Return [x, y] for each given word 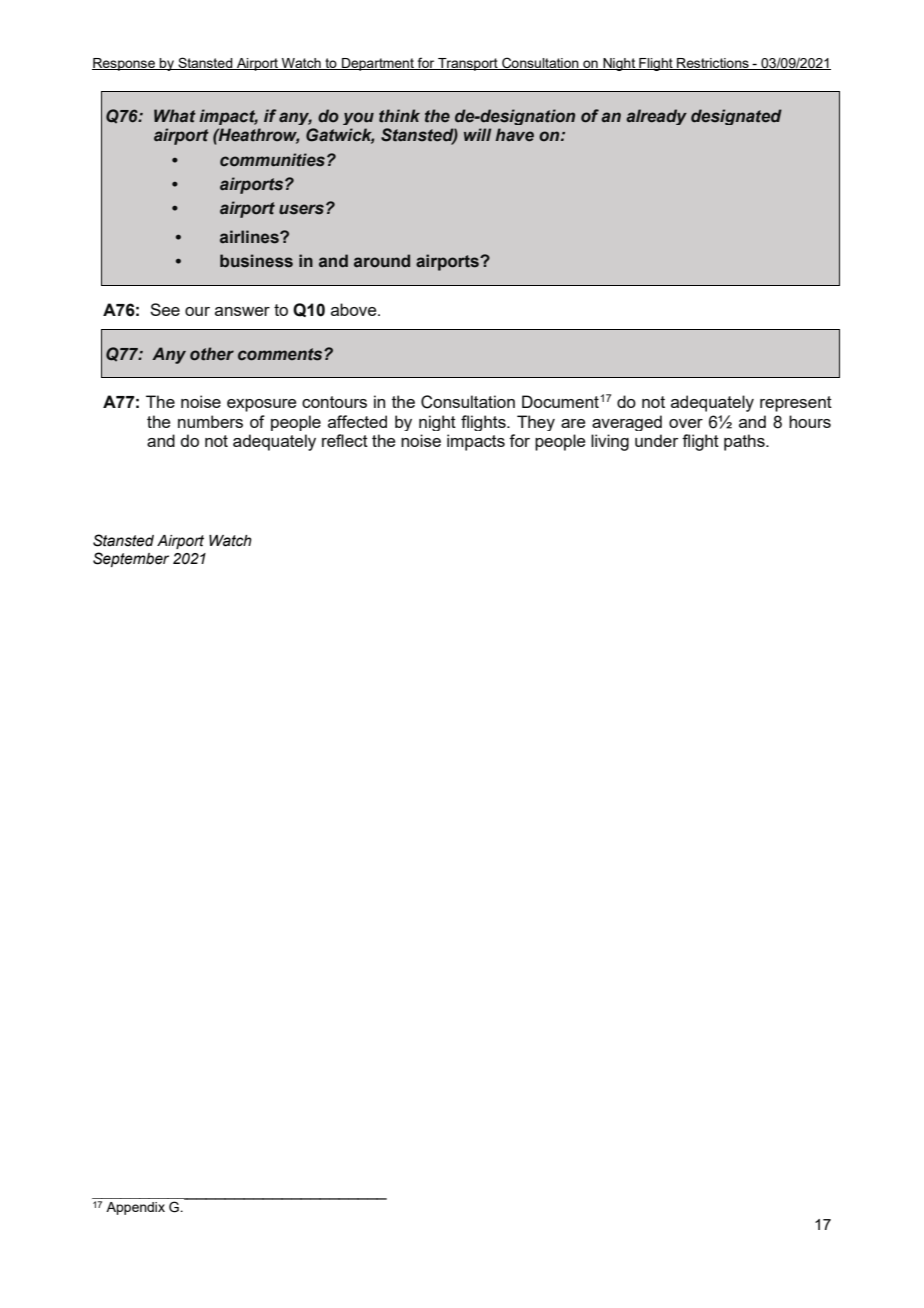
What [175, 116]
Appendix [135, 1208]
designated [736, 117]
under [657, 440]
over [686, 423]
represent [796, 404]
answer [242, 311]
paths [745, 442]
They [536, 423]
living [610, 442]
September [131, 559]
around [382, 260]
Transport [468, 64]
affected [357, 421]
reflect [345, 440]
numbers [210, 421]
